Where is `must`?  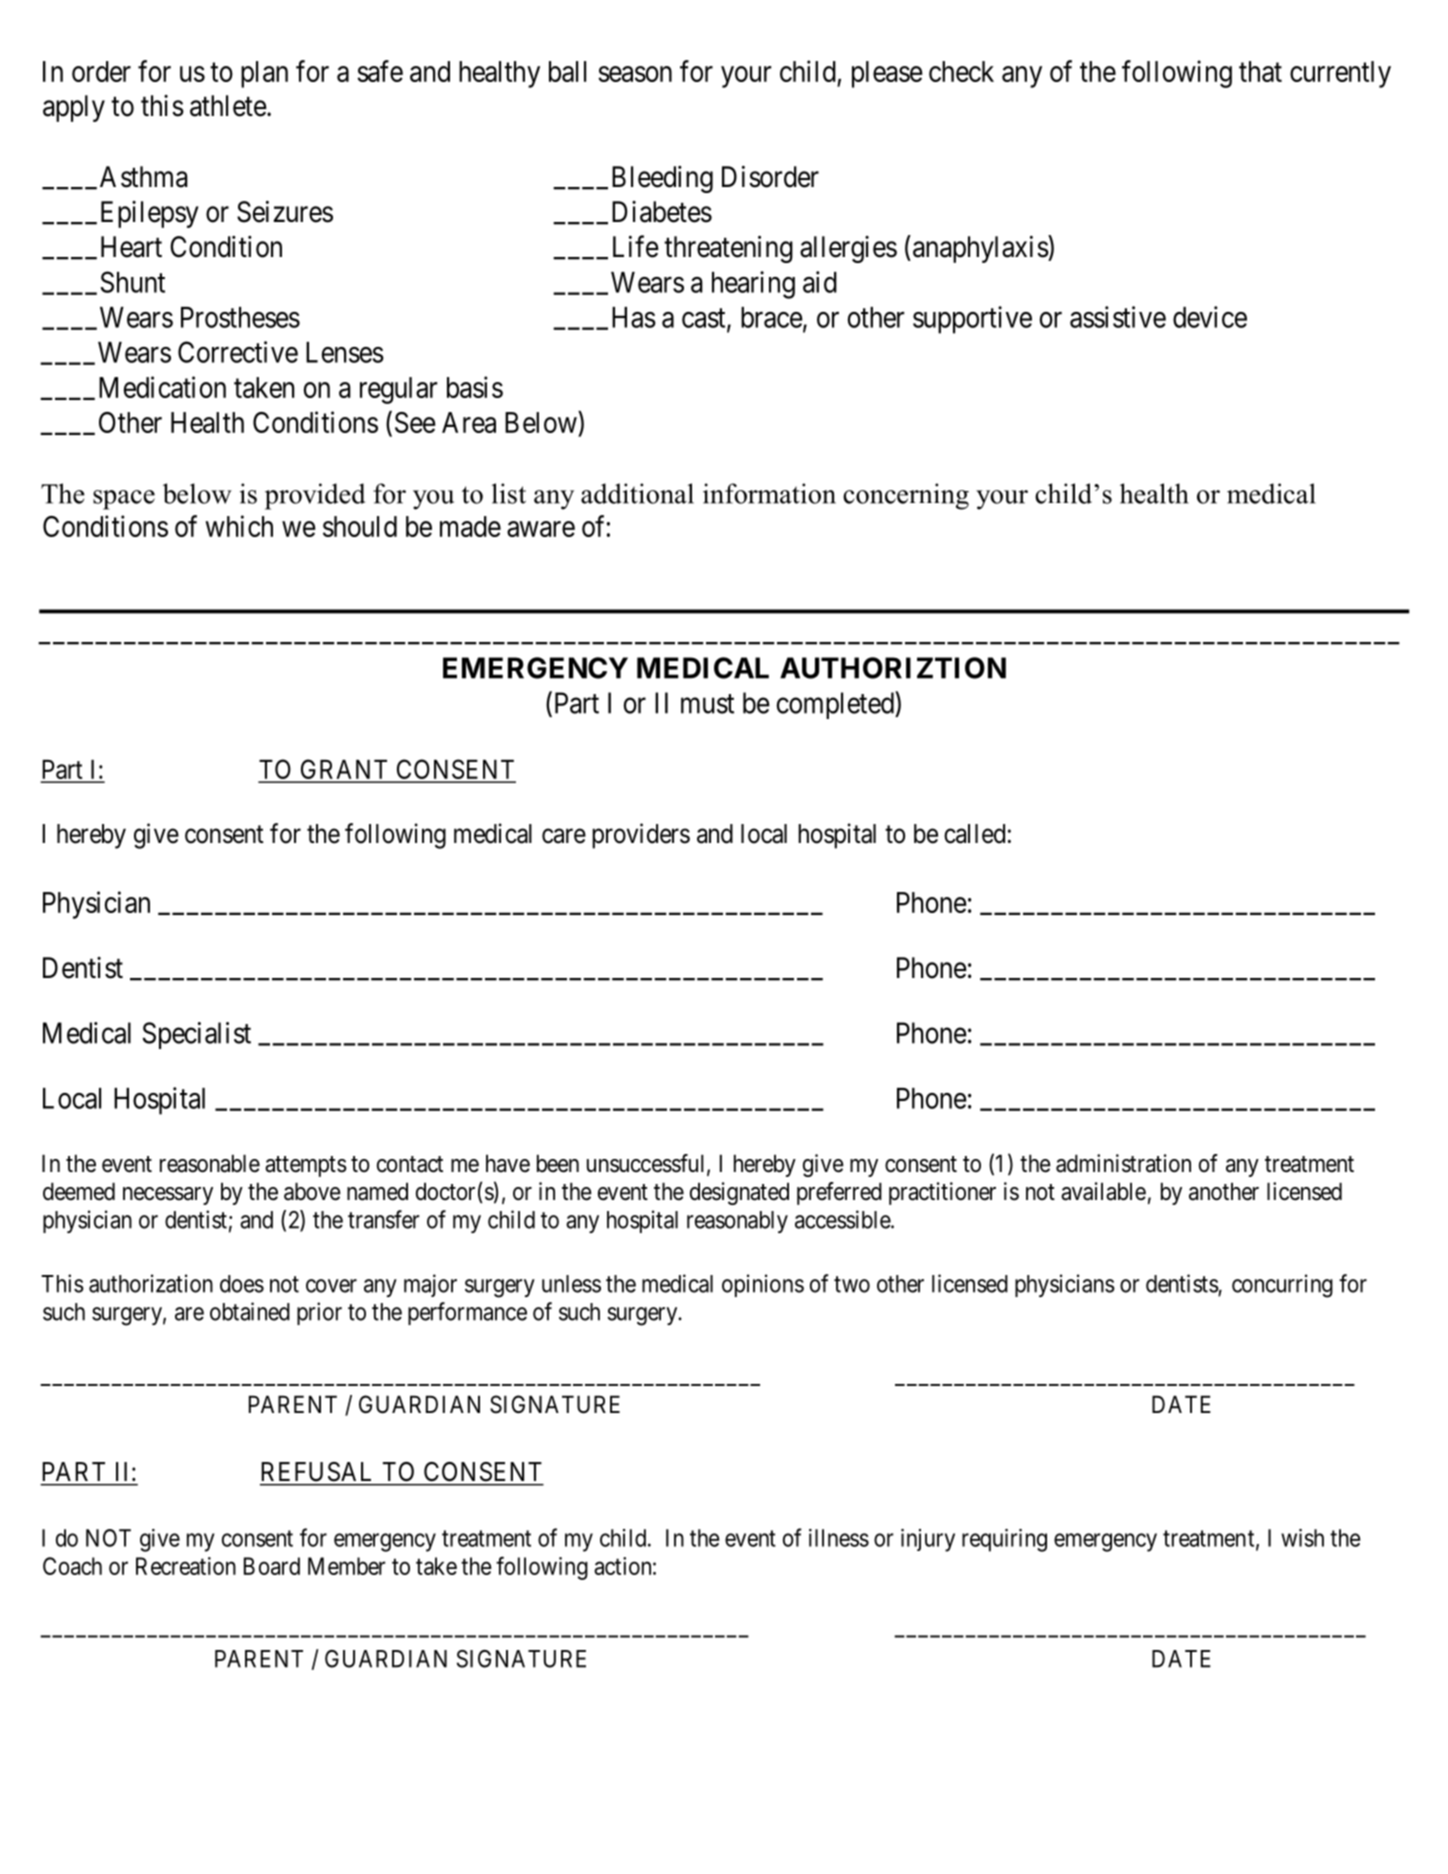
must is located at coordinates (707, 704).
